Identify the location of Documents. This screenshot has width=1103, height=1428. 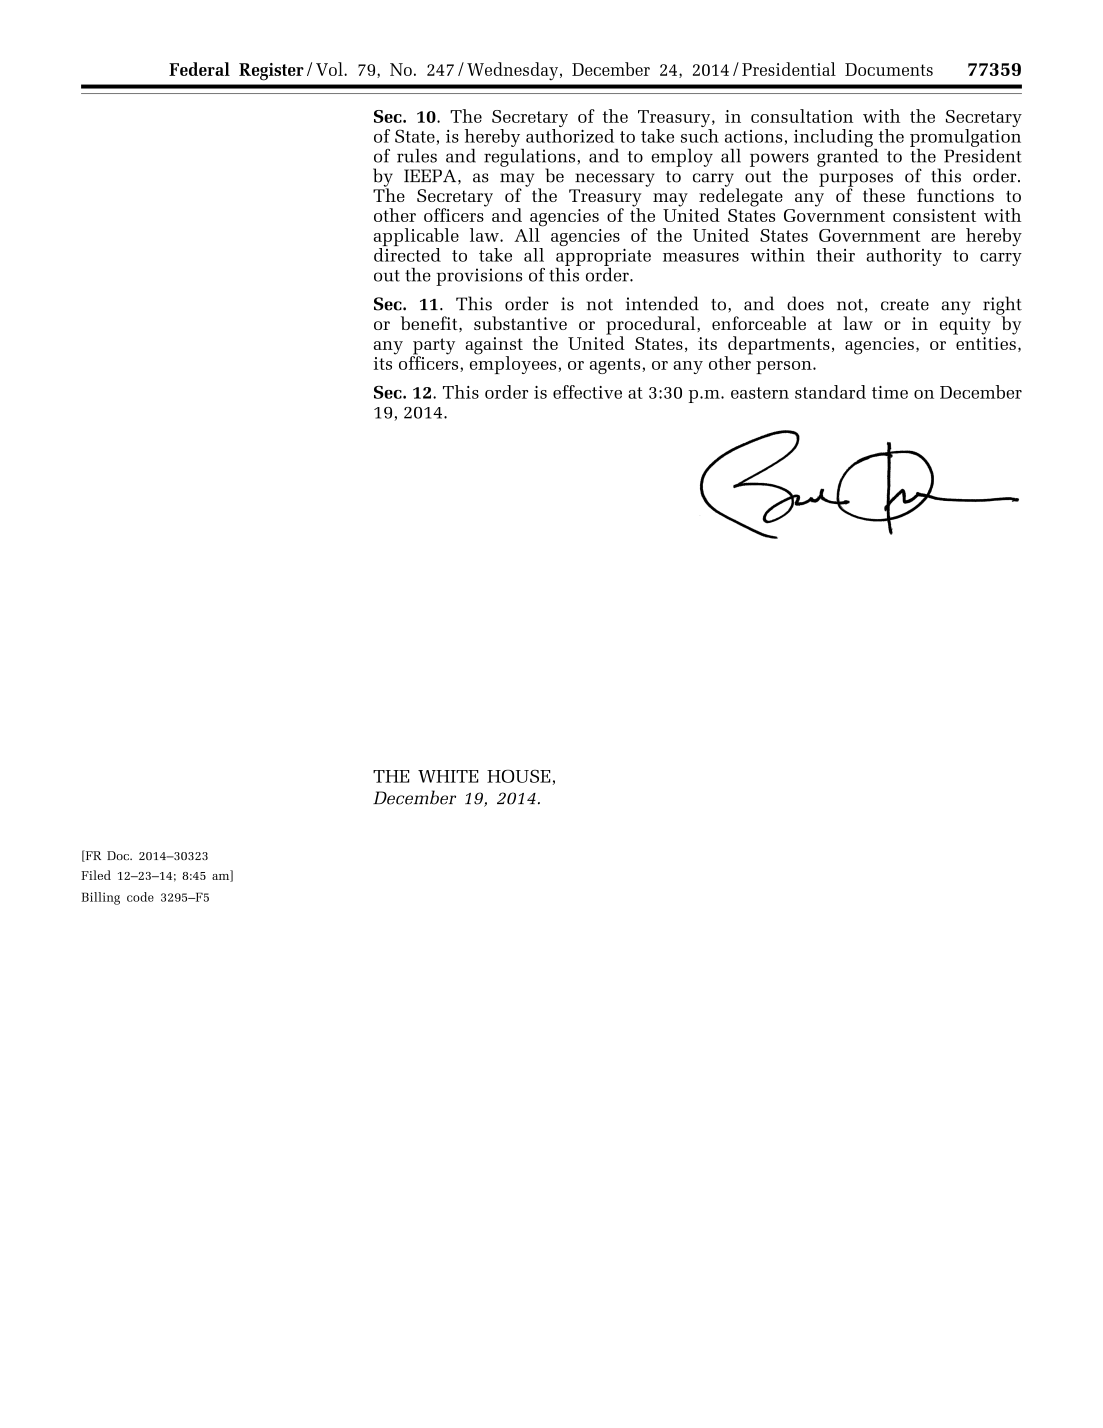
(889, 69).
